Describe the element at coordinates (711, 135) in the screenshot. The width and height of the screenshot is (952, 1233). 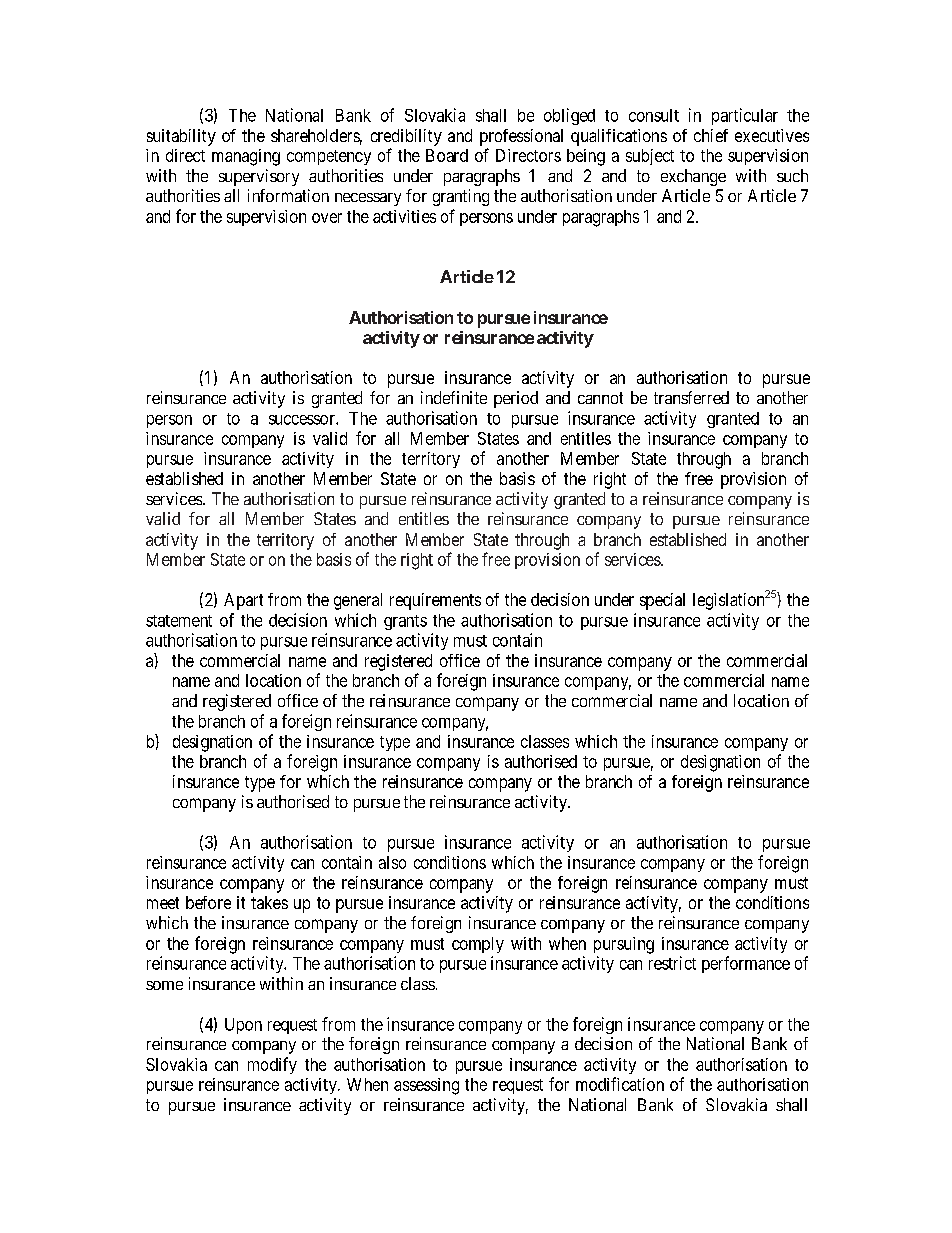
I see `chief` at that location.
